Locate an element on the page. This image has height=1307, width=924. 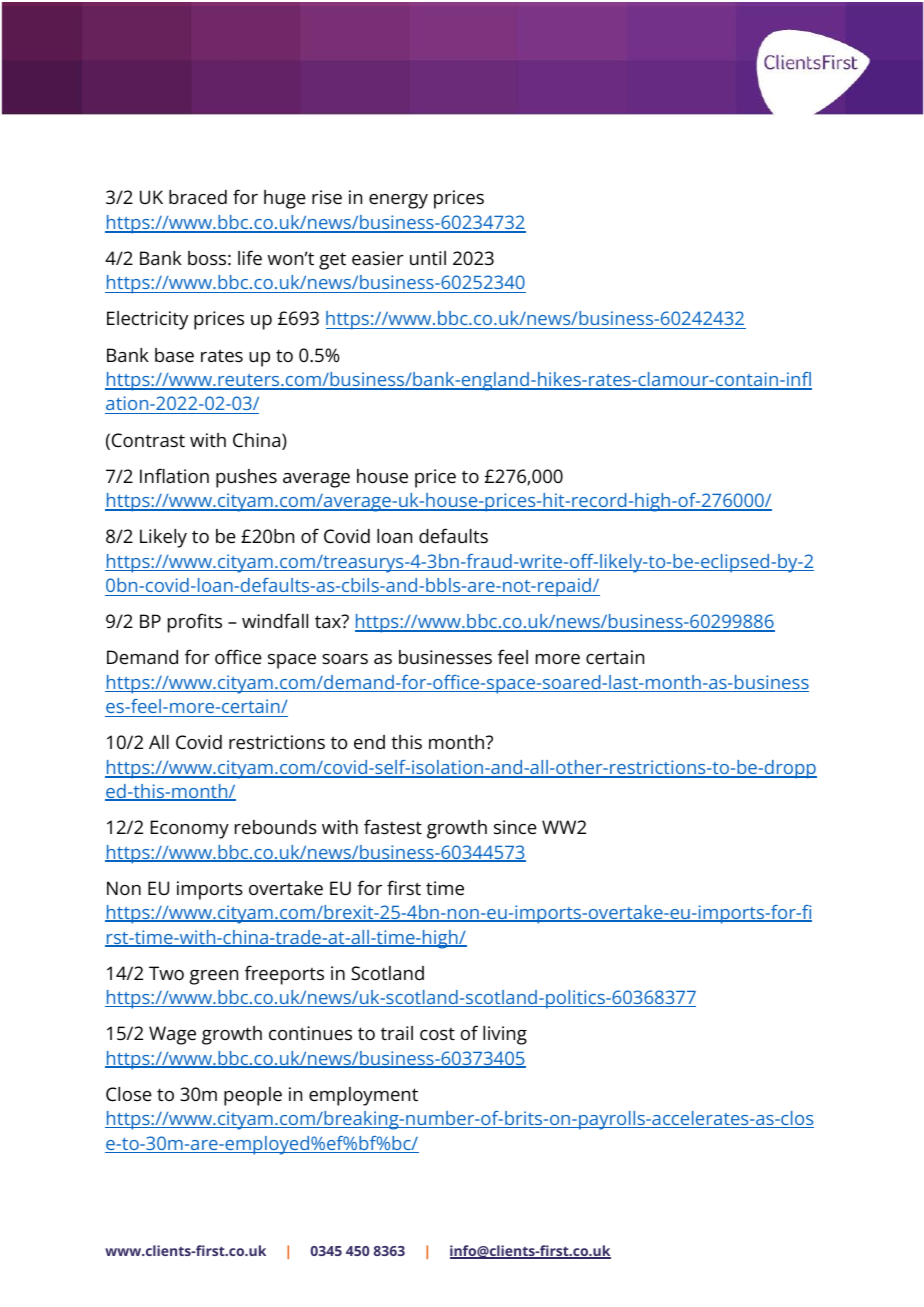
living is located at coordinates (505, 1035).
